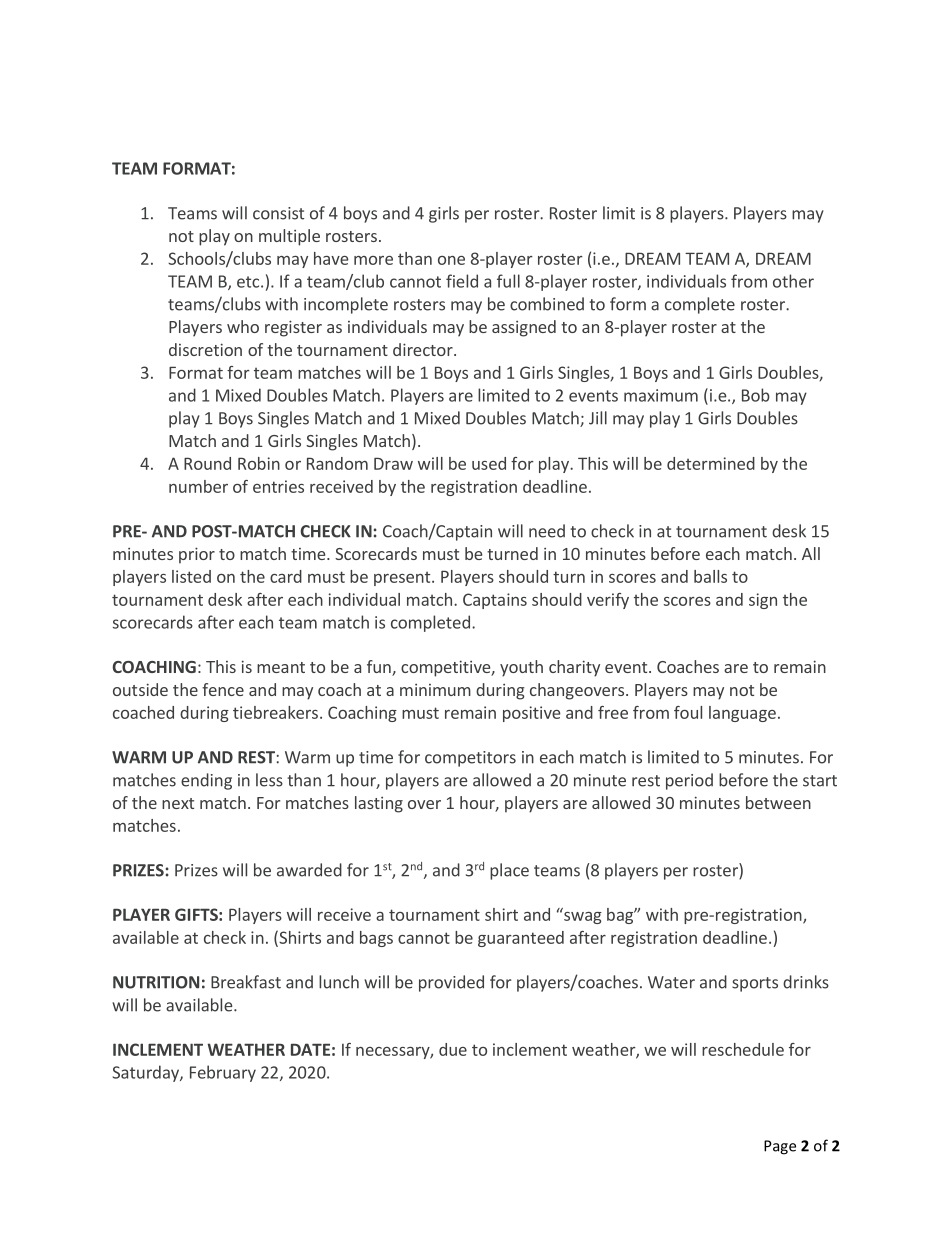  What do you see at coordinates (509, 871) in the screenshot?
I see `place` at bounding box center [509, 871].
